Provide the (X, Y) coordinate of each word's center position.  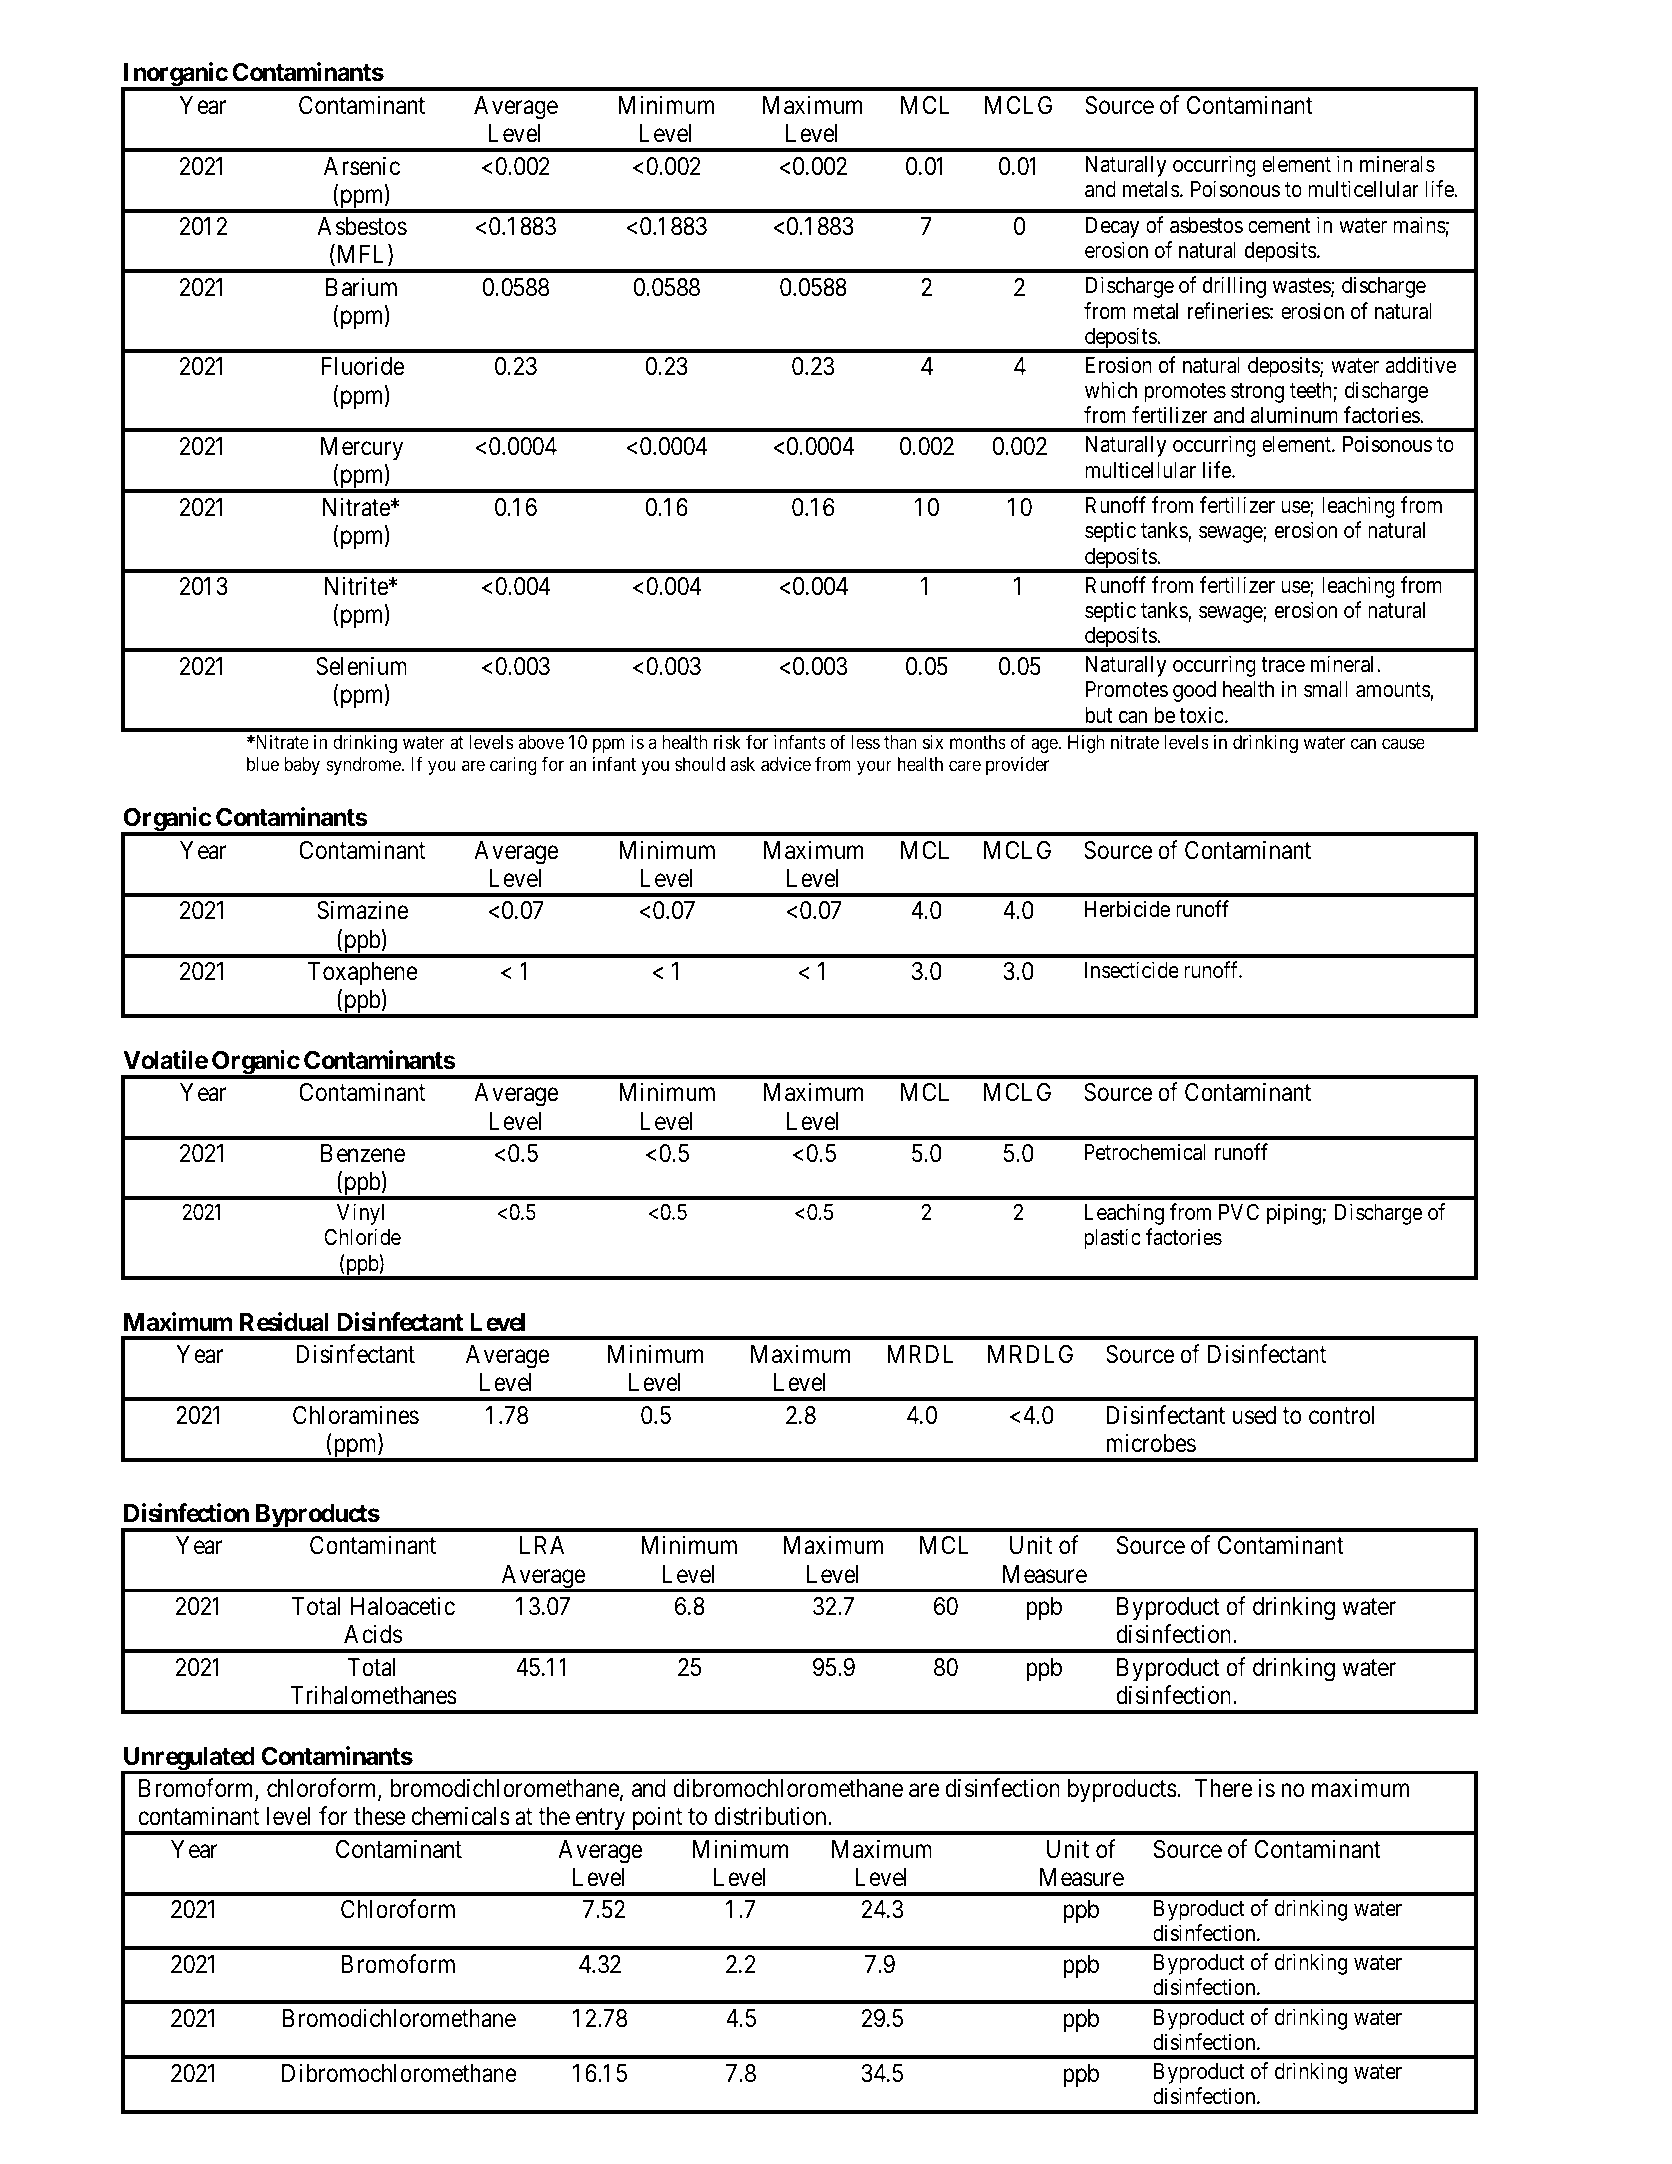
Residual (284, 1322)
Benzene (363, 1153)
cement (1279, 226)
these (380, 1816)
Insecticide (1131, 970)
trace (1283, 665)
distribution (771, 1816)
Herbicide (1127, 909)
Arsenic (362, 166)
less (866, 742)
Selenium (361, 666)
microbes (1151, 1443)
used (1254, 1415)
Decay (1113, 227)
